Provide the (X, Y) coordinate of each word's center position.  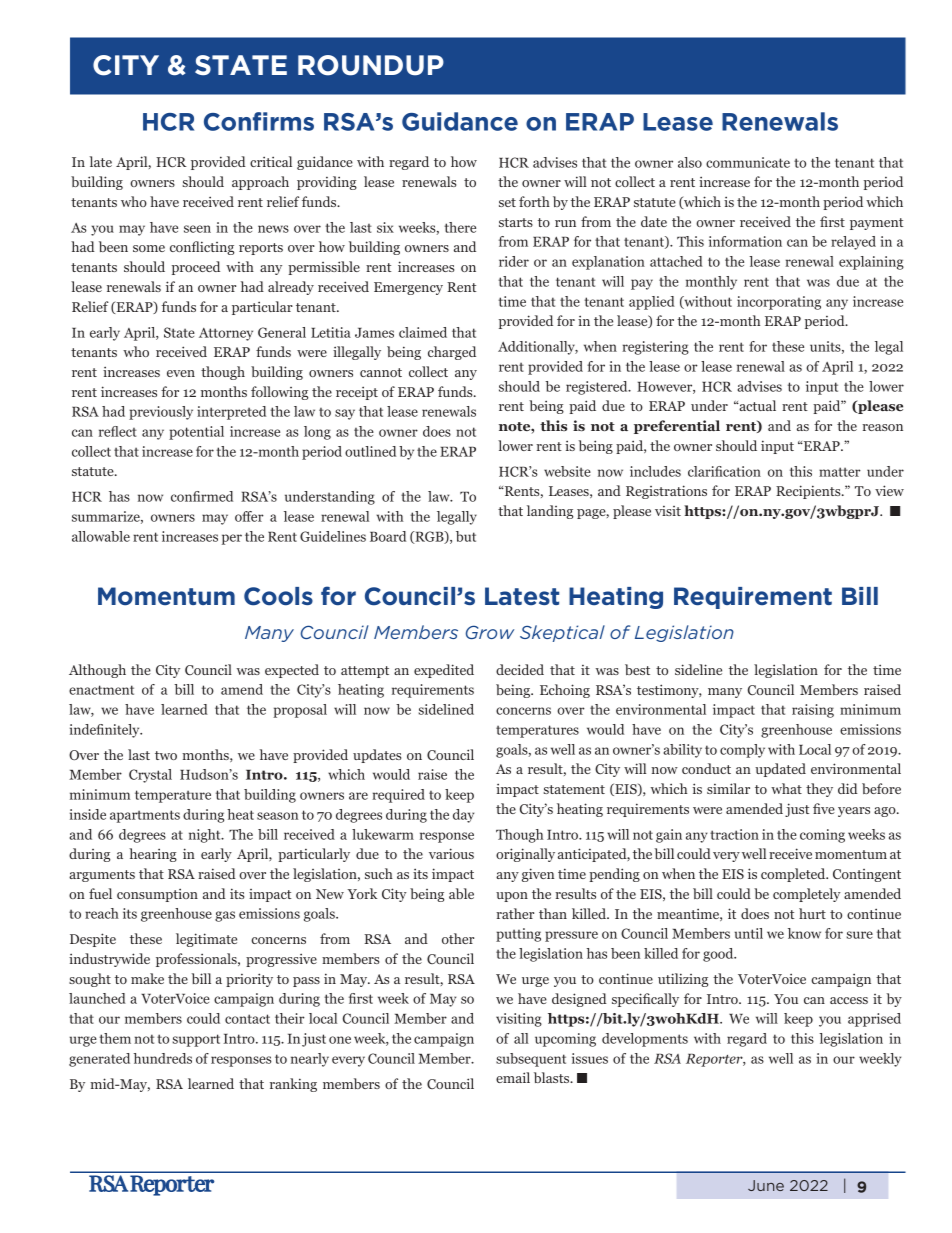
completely (807, 895)
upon (512, 897)
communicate (748, 162)
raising (813, 711)
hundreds (162, 1058)
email (513, 1077)
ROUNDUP (371, 65)
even (181, 373)
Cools (278, 596)
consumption (157, 895)
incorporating (779, 303)
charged (452, 353)
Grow (490, 632)
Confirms (259, 121)
